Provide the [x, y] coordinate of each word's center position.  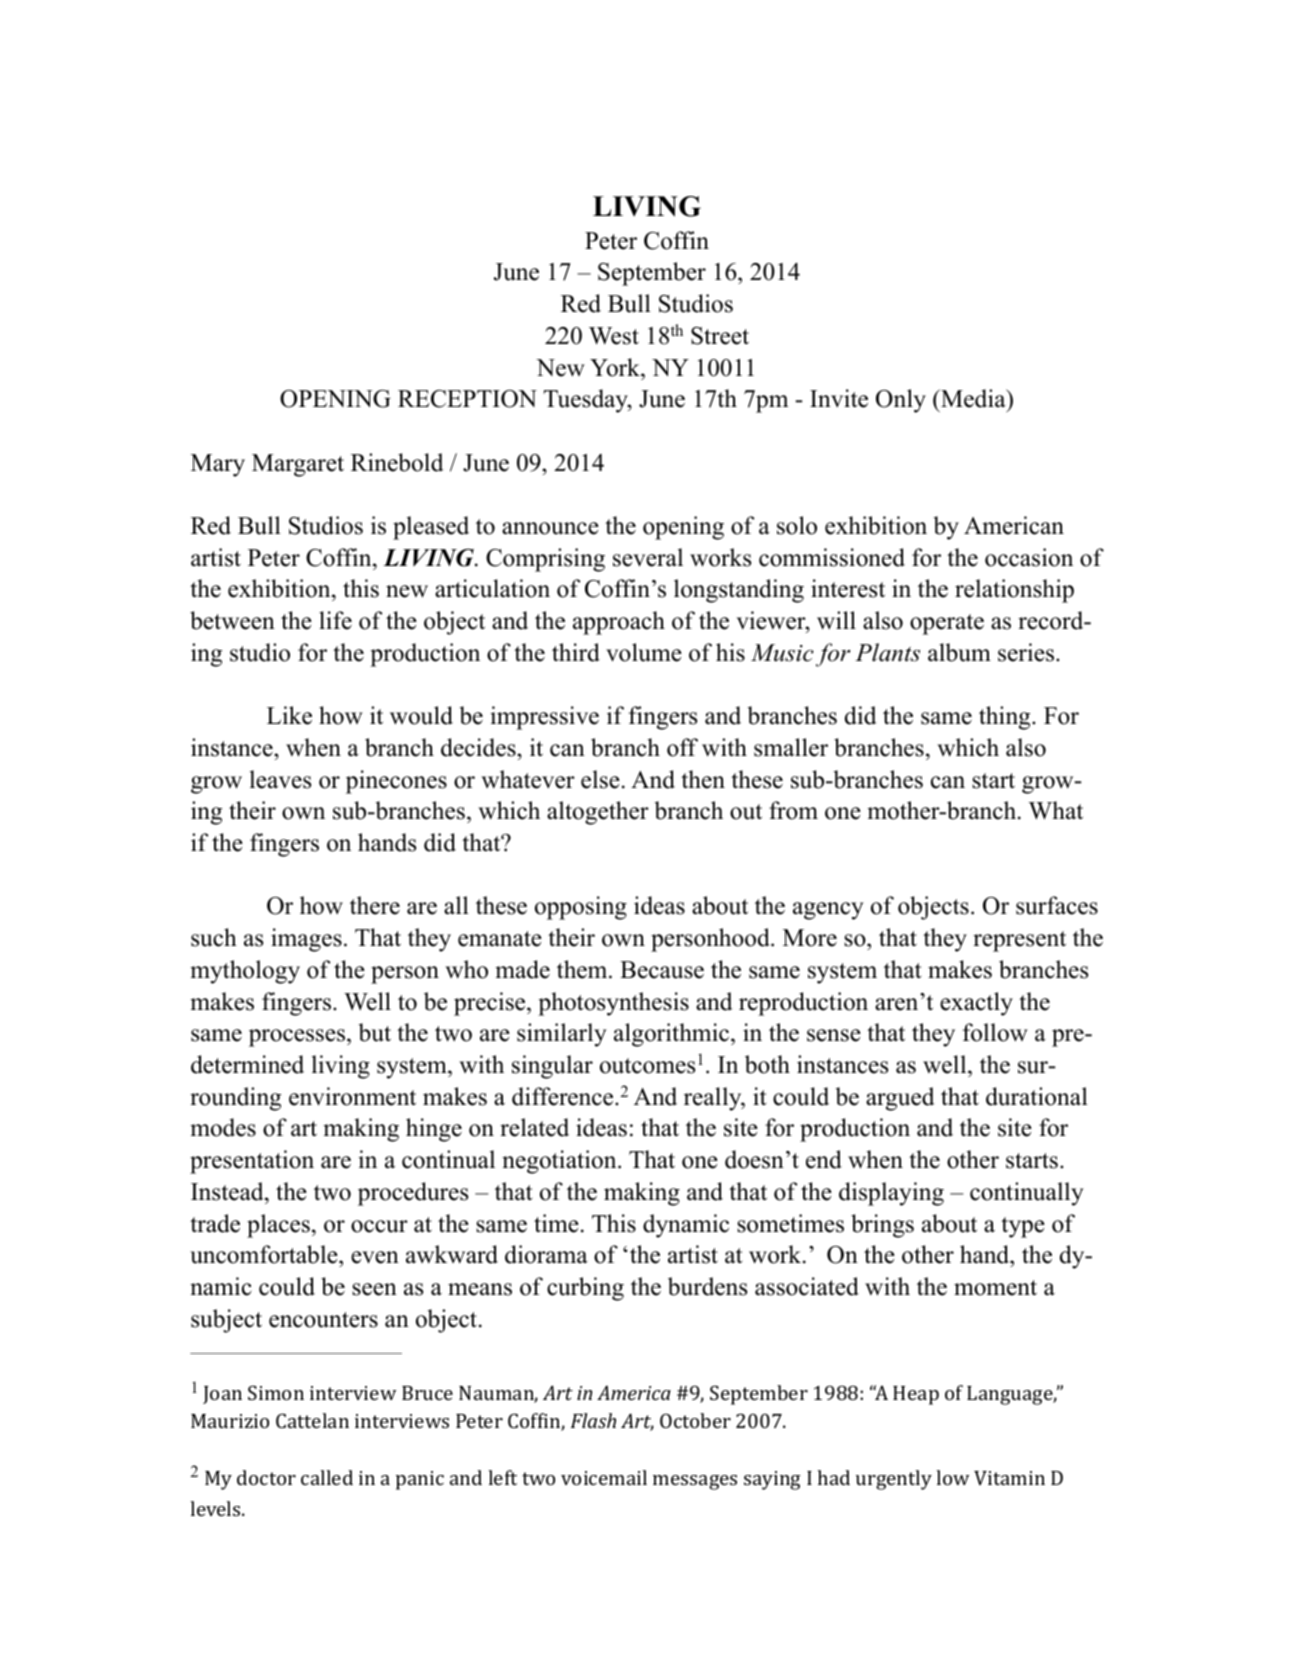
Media [973, 400]
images [306, 940]
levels [216, 1508]
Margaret [298, 465]
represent [1019, 941]
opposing [581, 908]
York [616, 367]
